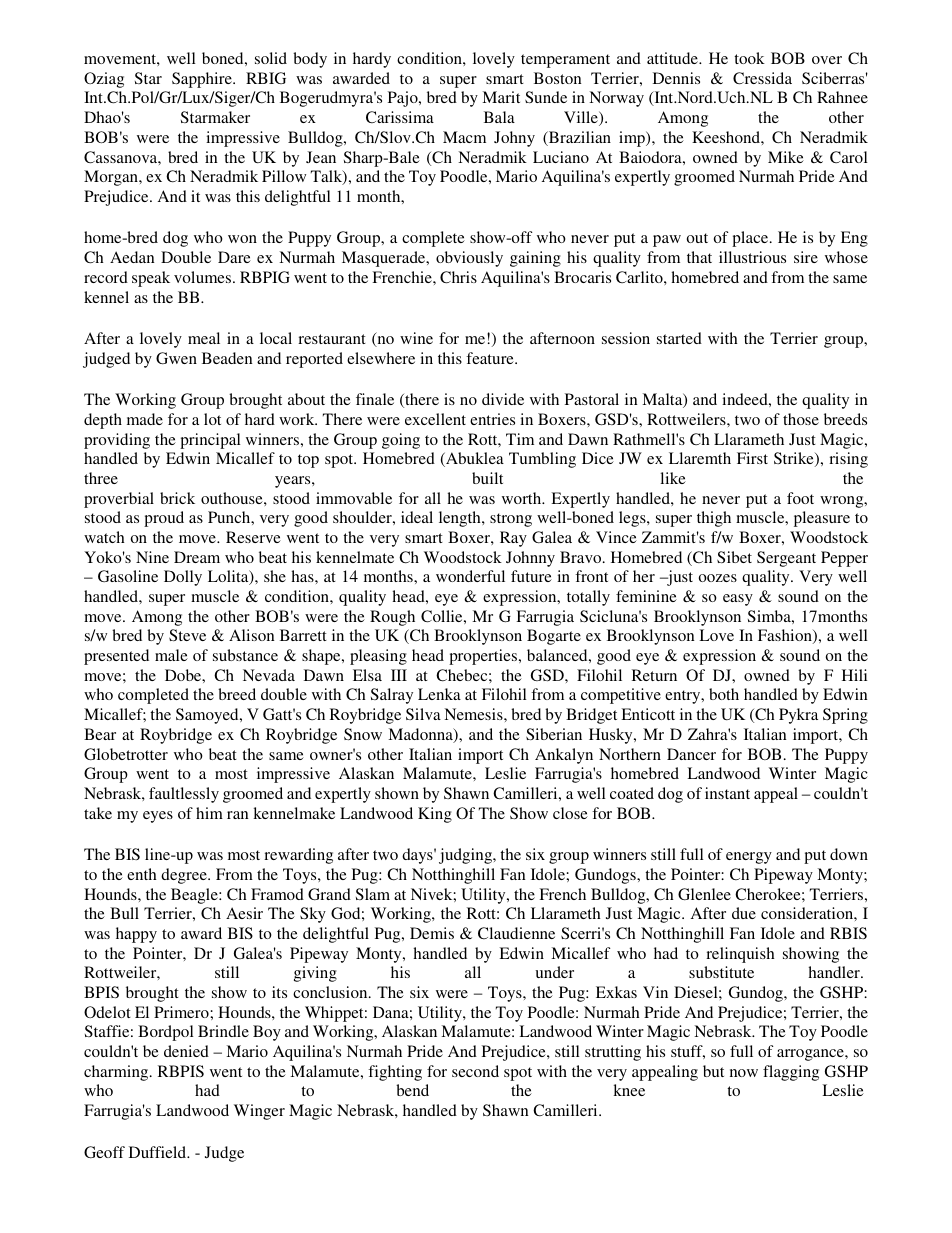 This page has height=1233, width=952. I want to click on principal, so click(210, 441).
